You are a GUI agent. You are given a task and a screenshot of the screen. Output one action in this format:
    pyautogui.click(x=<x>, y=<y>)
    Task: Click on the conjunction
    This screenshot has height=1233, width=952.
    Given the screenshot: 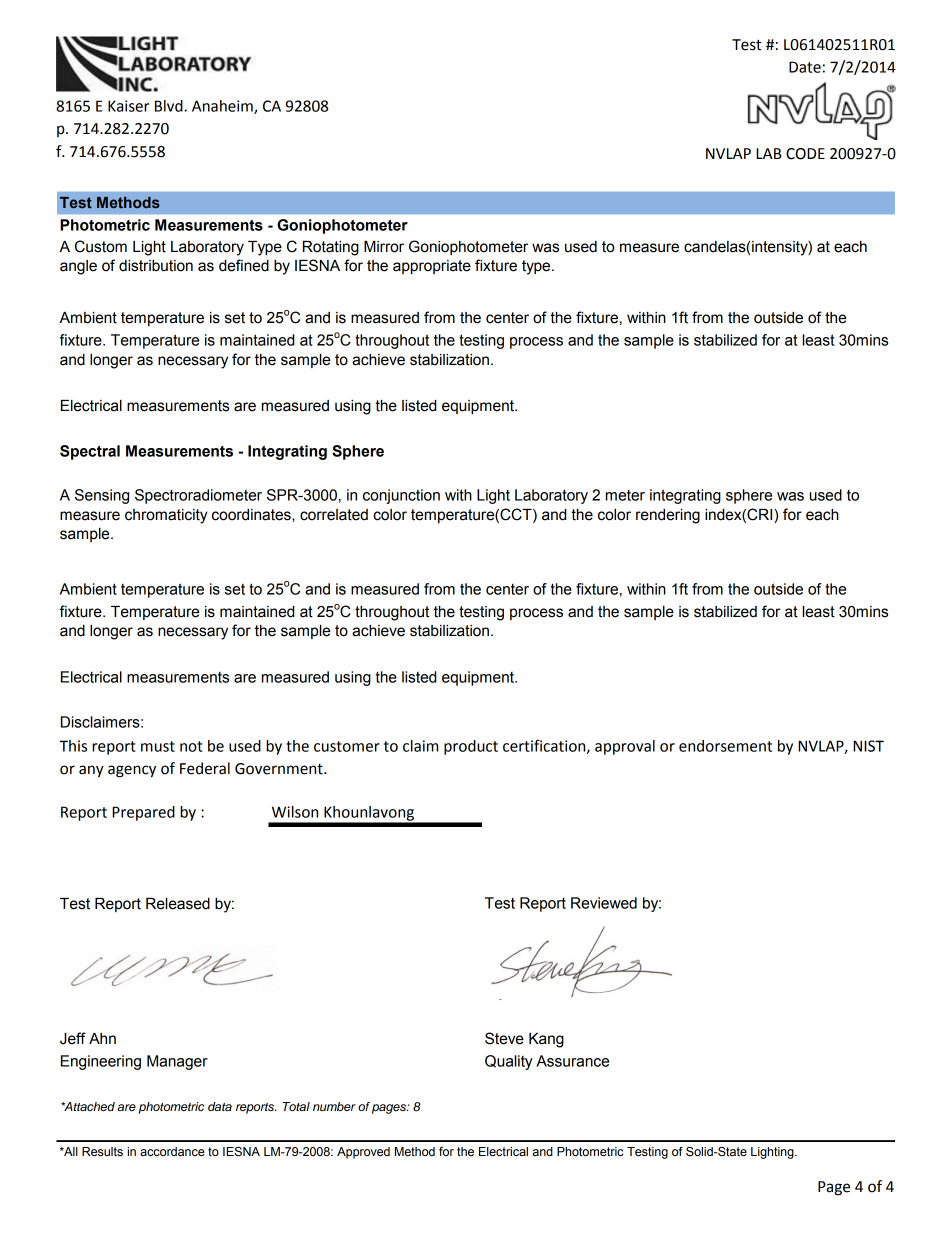 What is the action you would take?
    pyautogui.click(x=401, y=496)
